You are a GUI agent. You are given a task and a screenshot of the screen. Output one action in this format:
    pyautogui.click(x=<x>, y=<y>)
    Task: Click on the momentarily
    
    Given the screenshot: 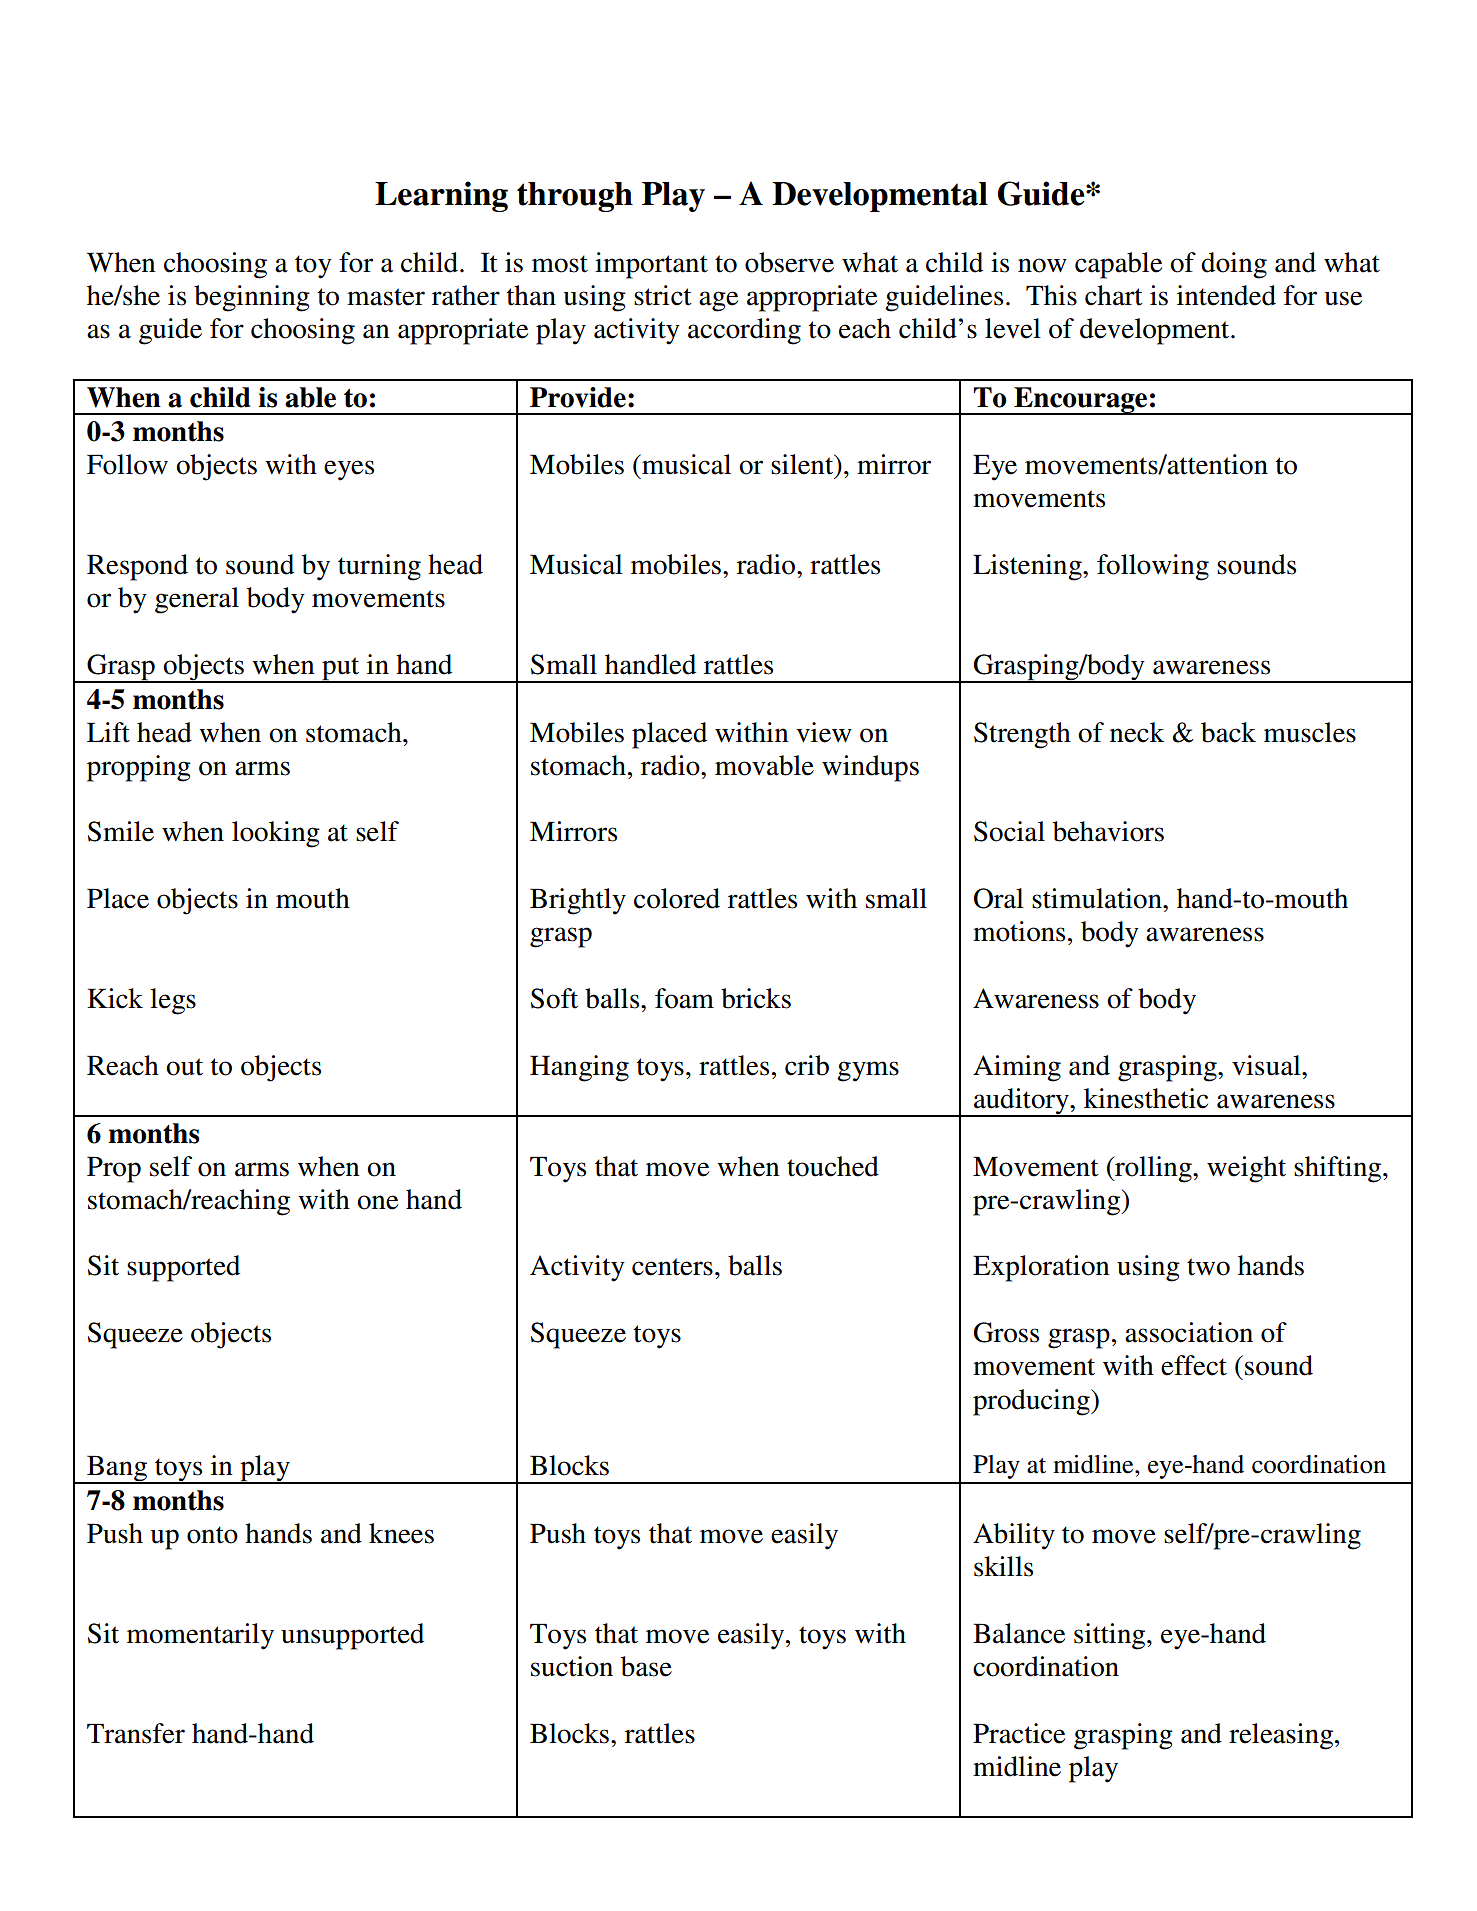 What is the action you would take?
    pyautogui.click(x=200, y=1636)
